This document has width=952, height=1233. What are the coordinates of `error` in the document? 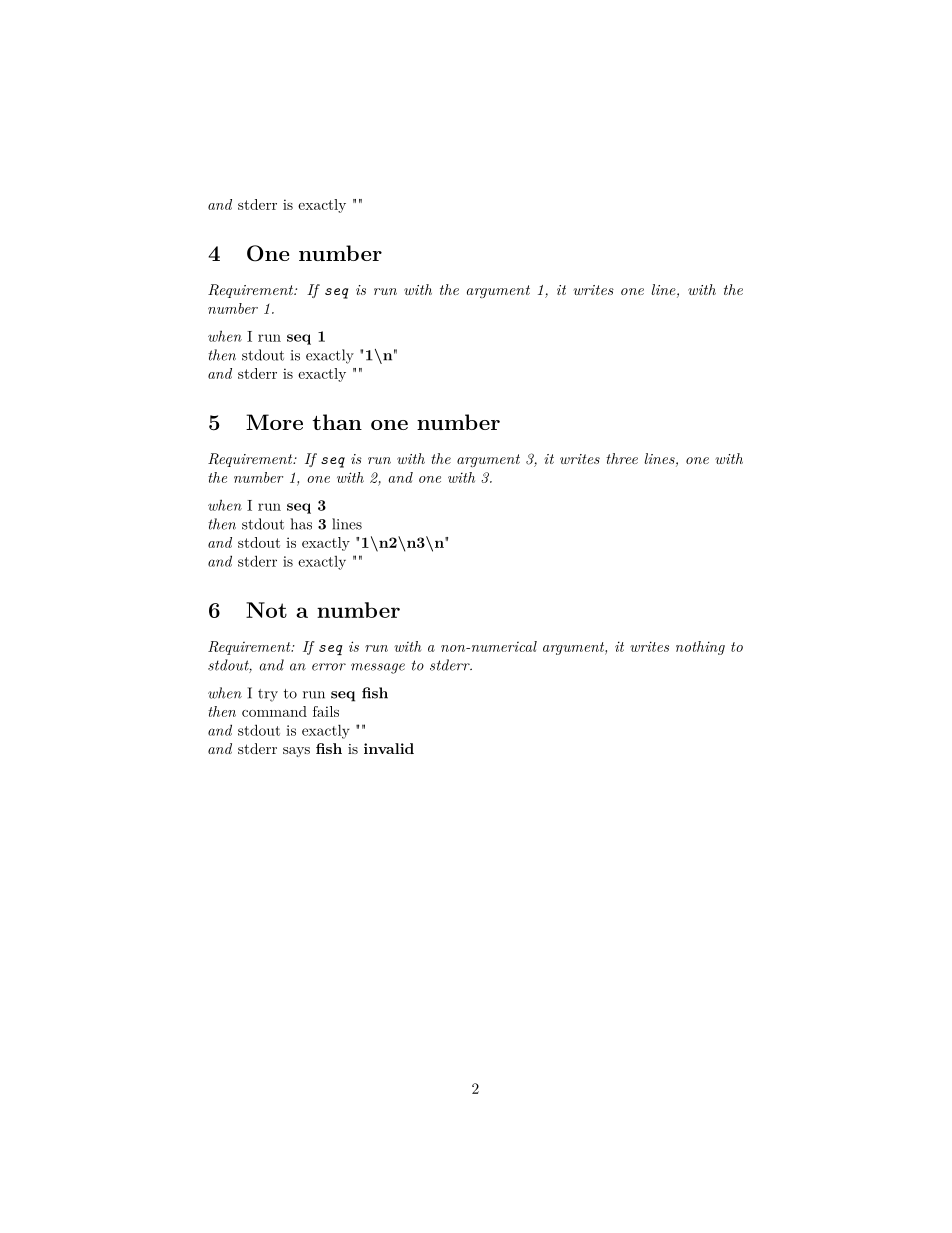 It's located at (329, 667).
